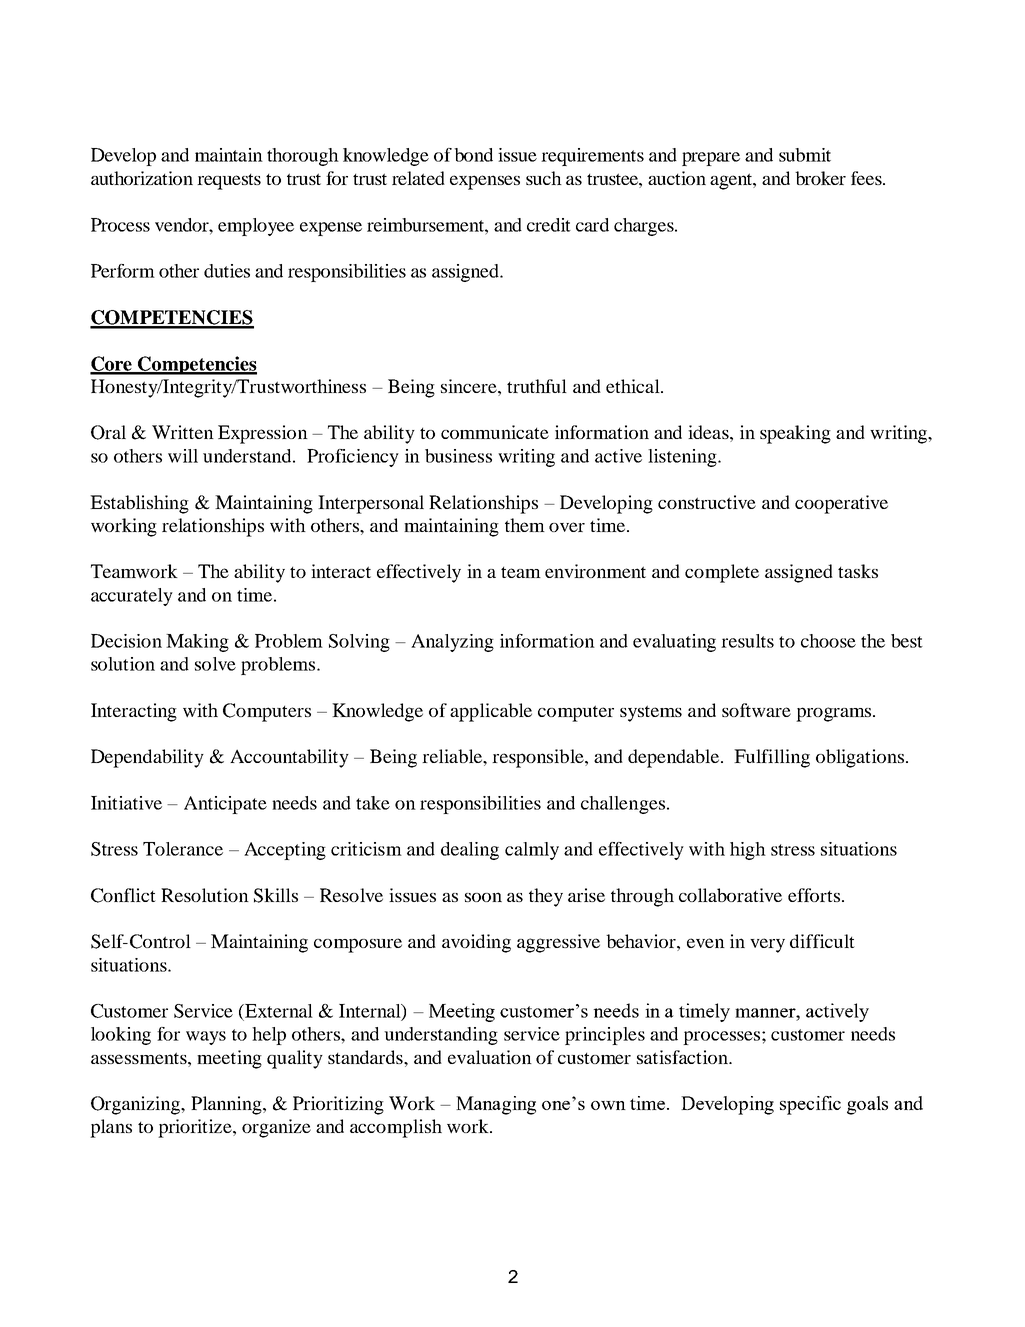 The height and width of the image is (1327, 1025). Describe the element at coordinates (820, 178) in the image. I see `broker` at that location.
